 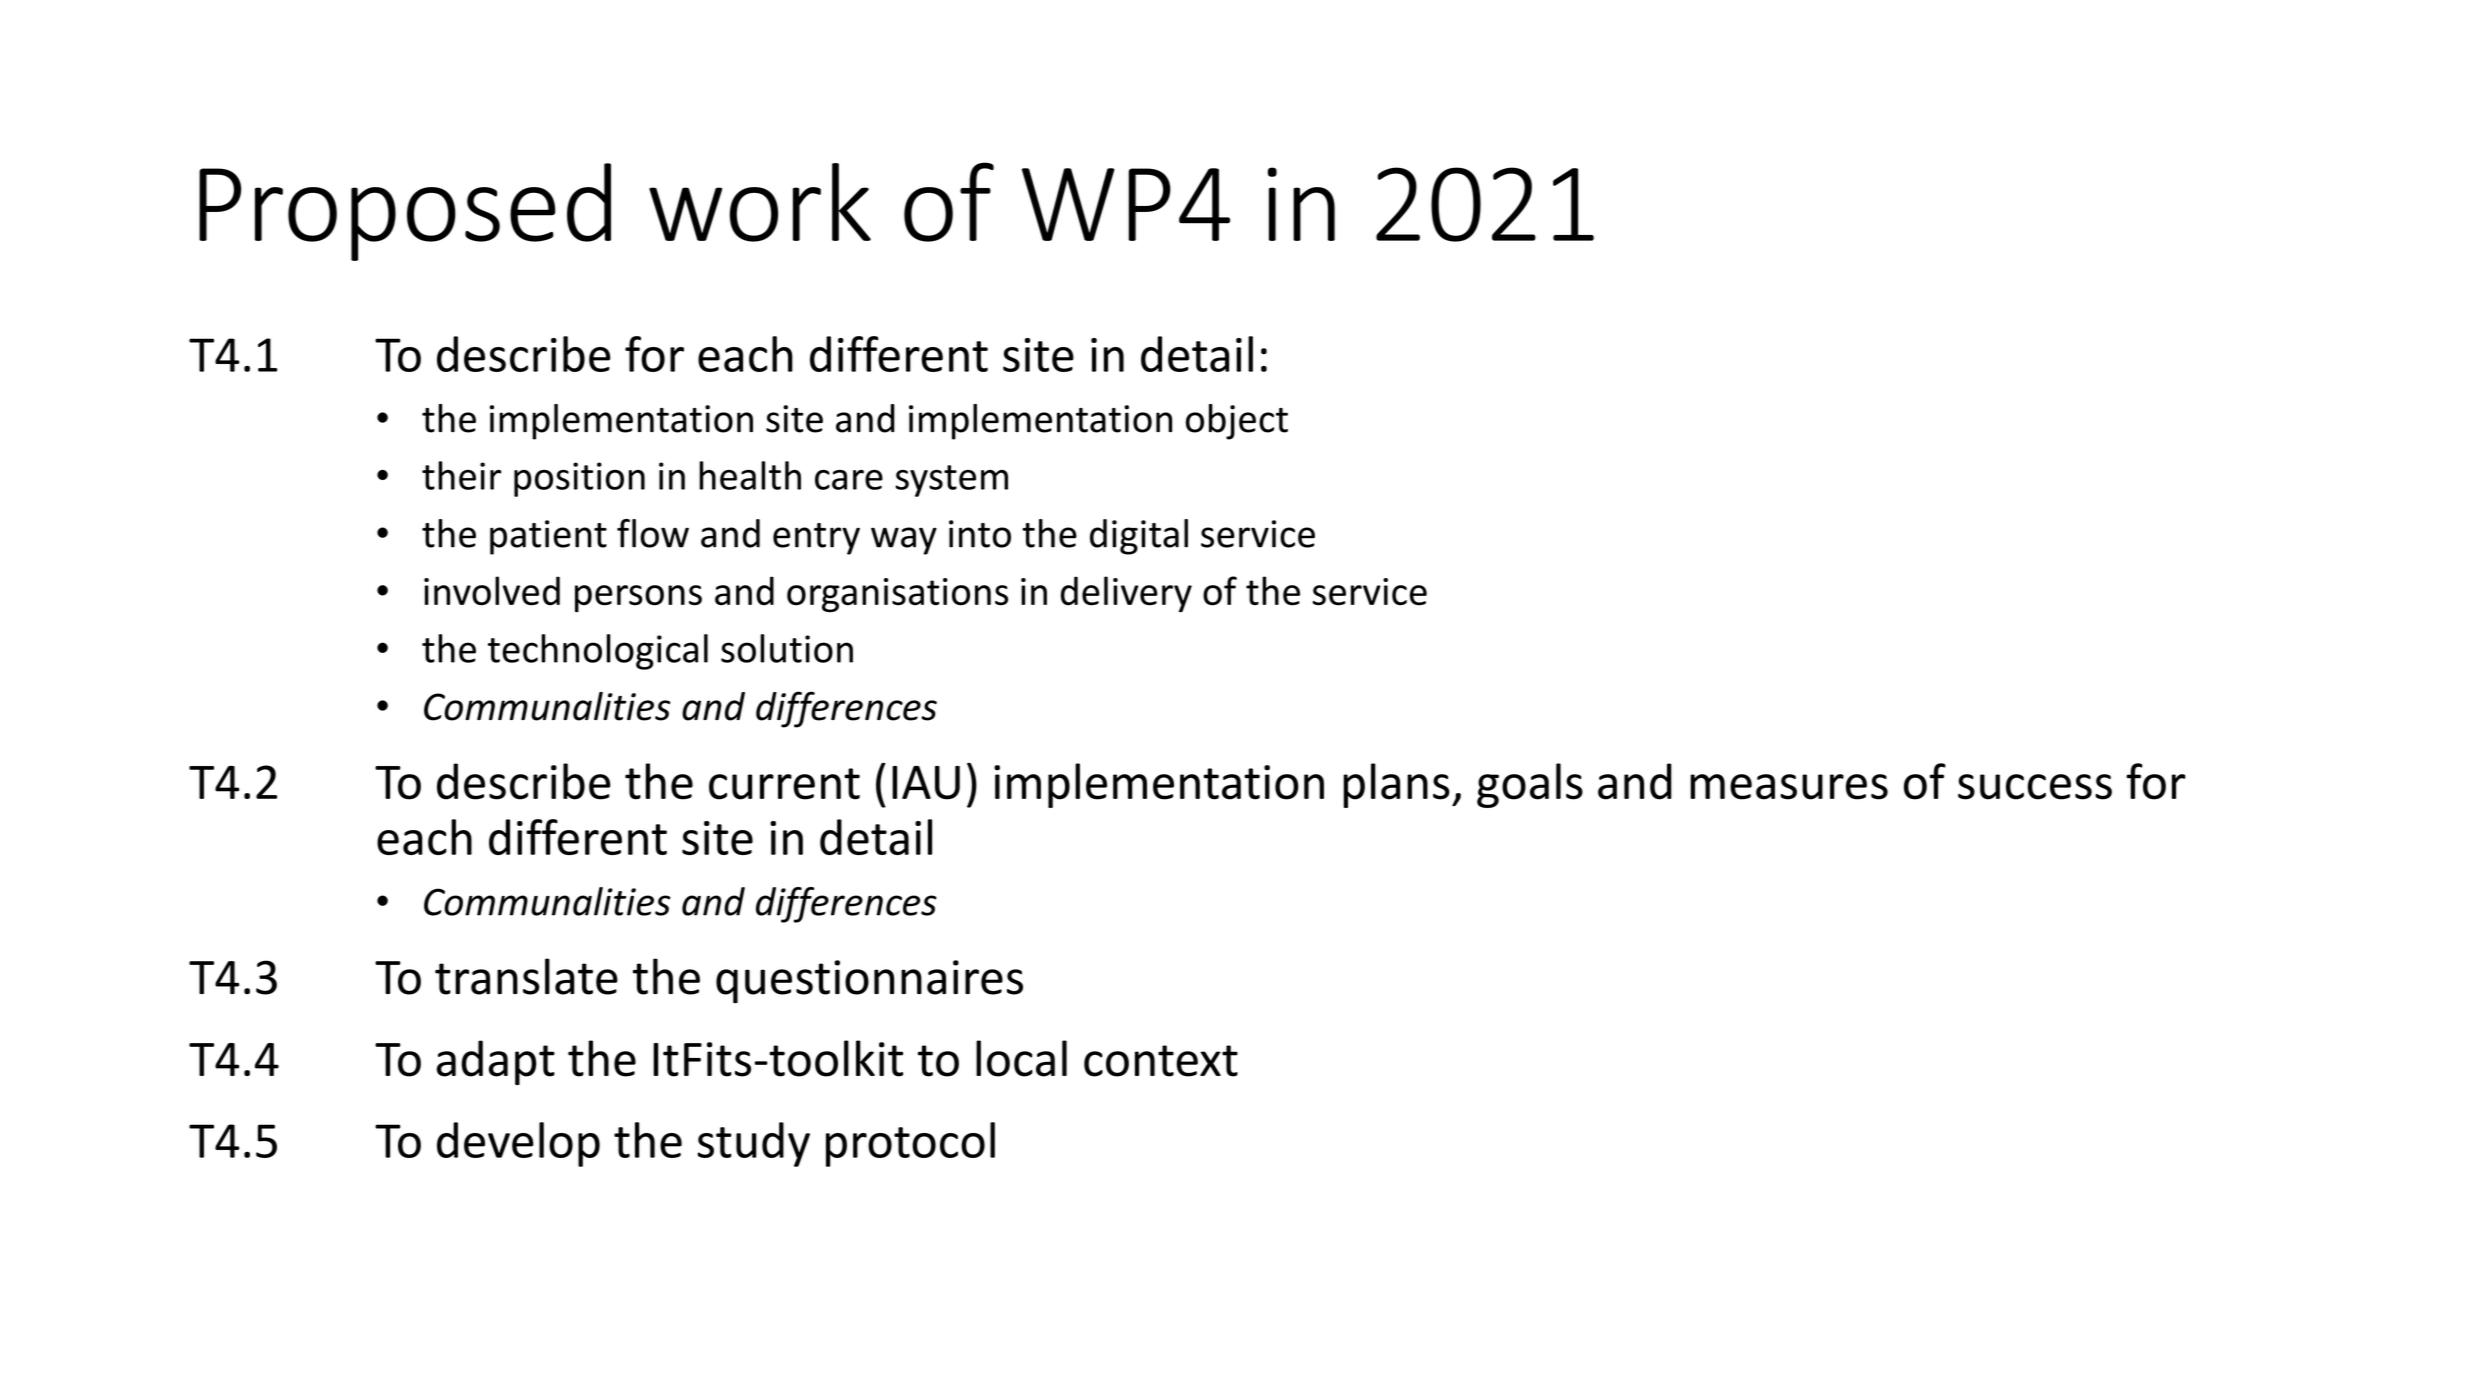 What do you see at coordinates (1237, 422) in the screenshot?
I see `object` at bounding box center [1237, 422].
